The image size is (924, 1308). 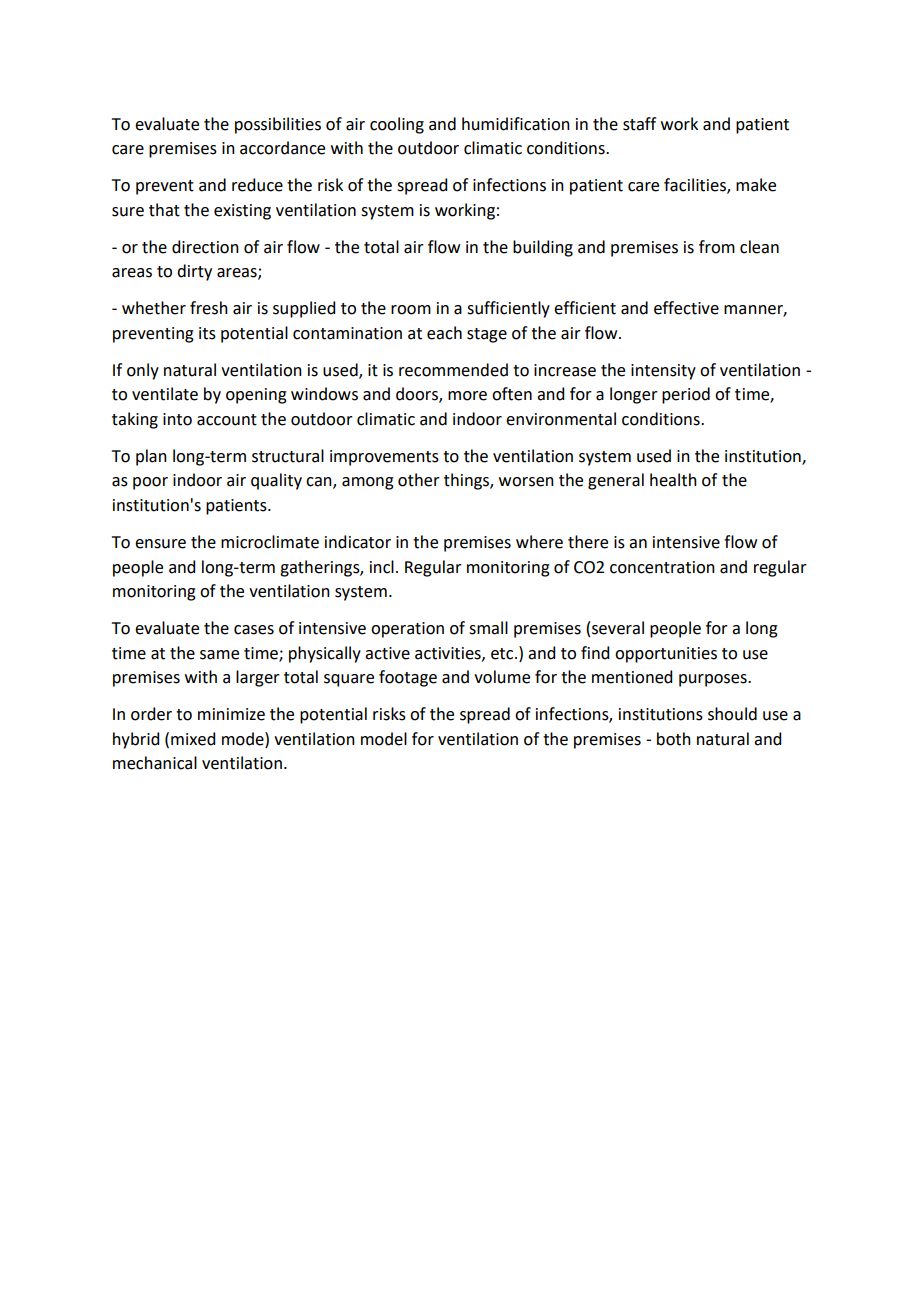 I want to click on staff, so click(x=639, y=124).
